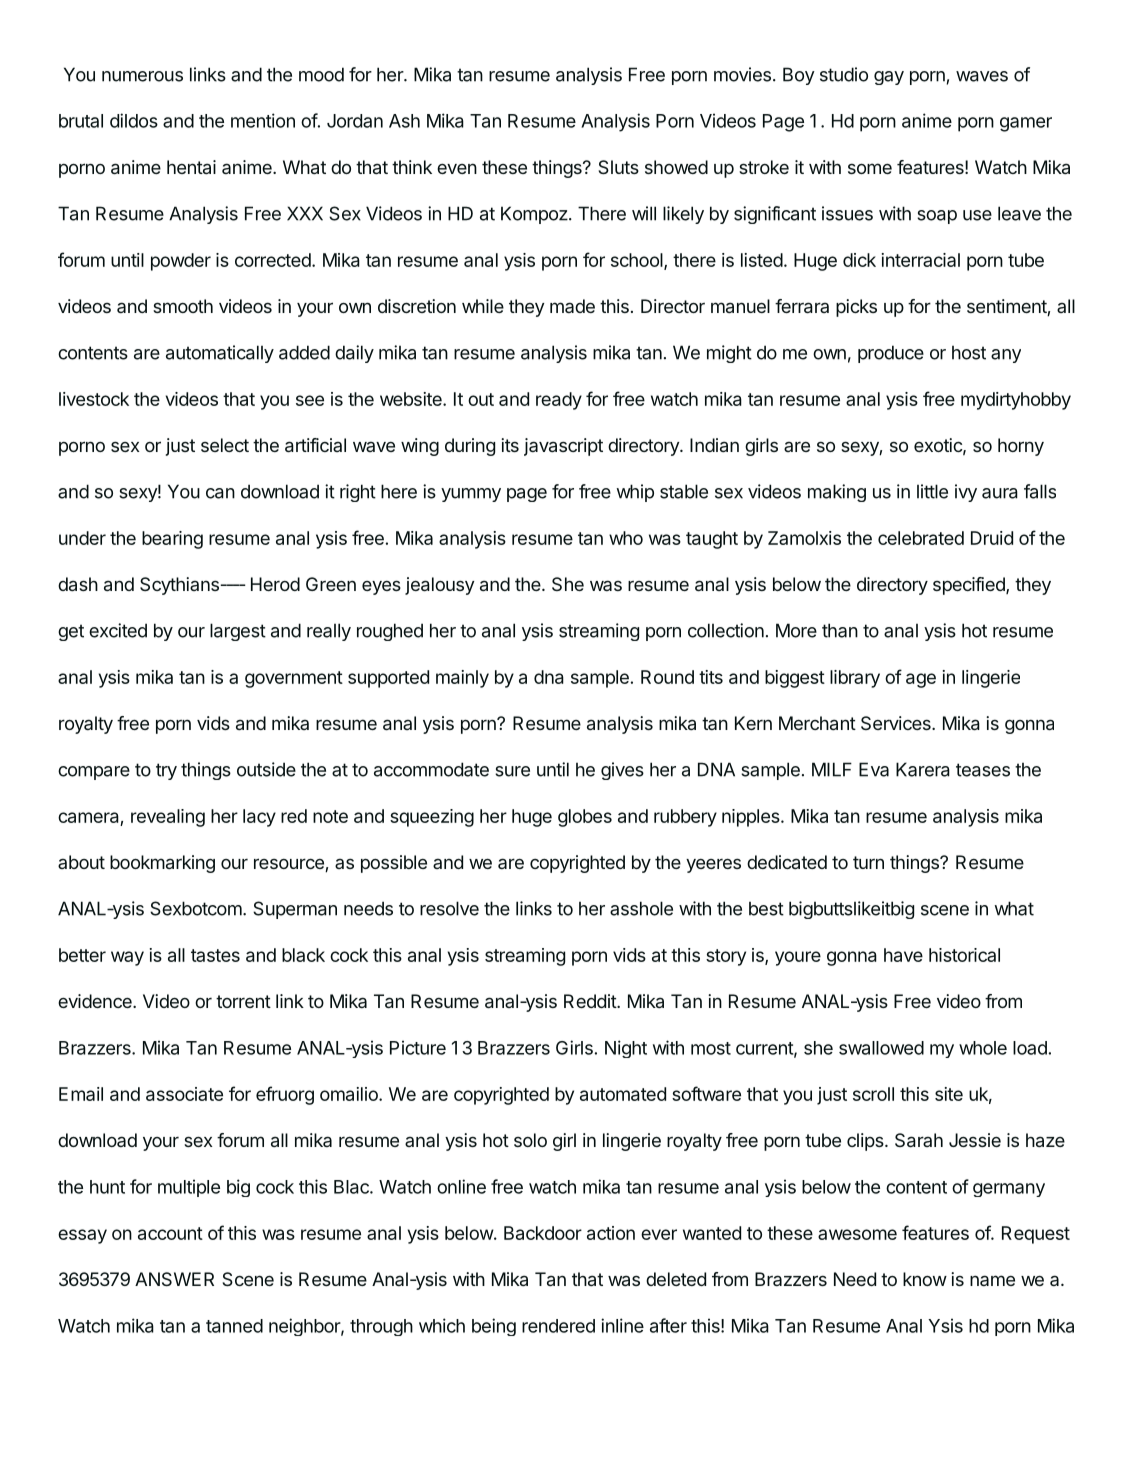 This document has width=1134, height=1468. Describe the element at coordinates (457, 168) in the document. I see `even` at that location.
